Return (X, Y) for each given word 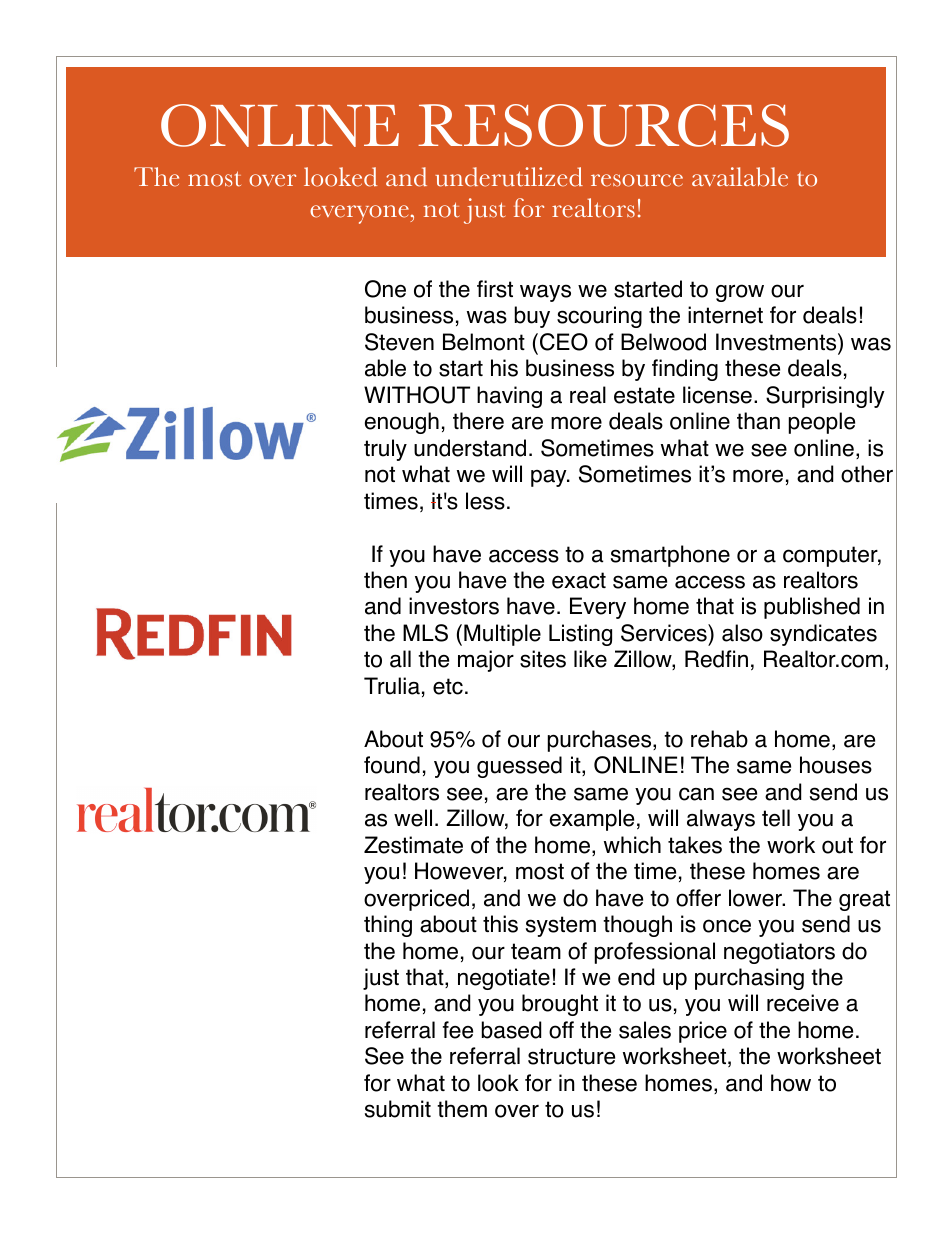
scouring (599, 317)
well (413, 818)
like (590, 659)
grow (740, 293)
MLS (425, 633)
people (822, 423)
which (632, 845)
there (478, 421)
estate (644, 395)
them (462, 1109)
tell (776, 818)
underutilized (509, 177)
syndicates (823, 635)
